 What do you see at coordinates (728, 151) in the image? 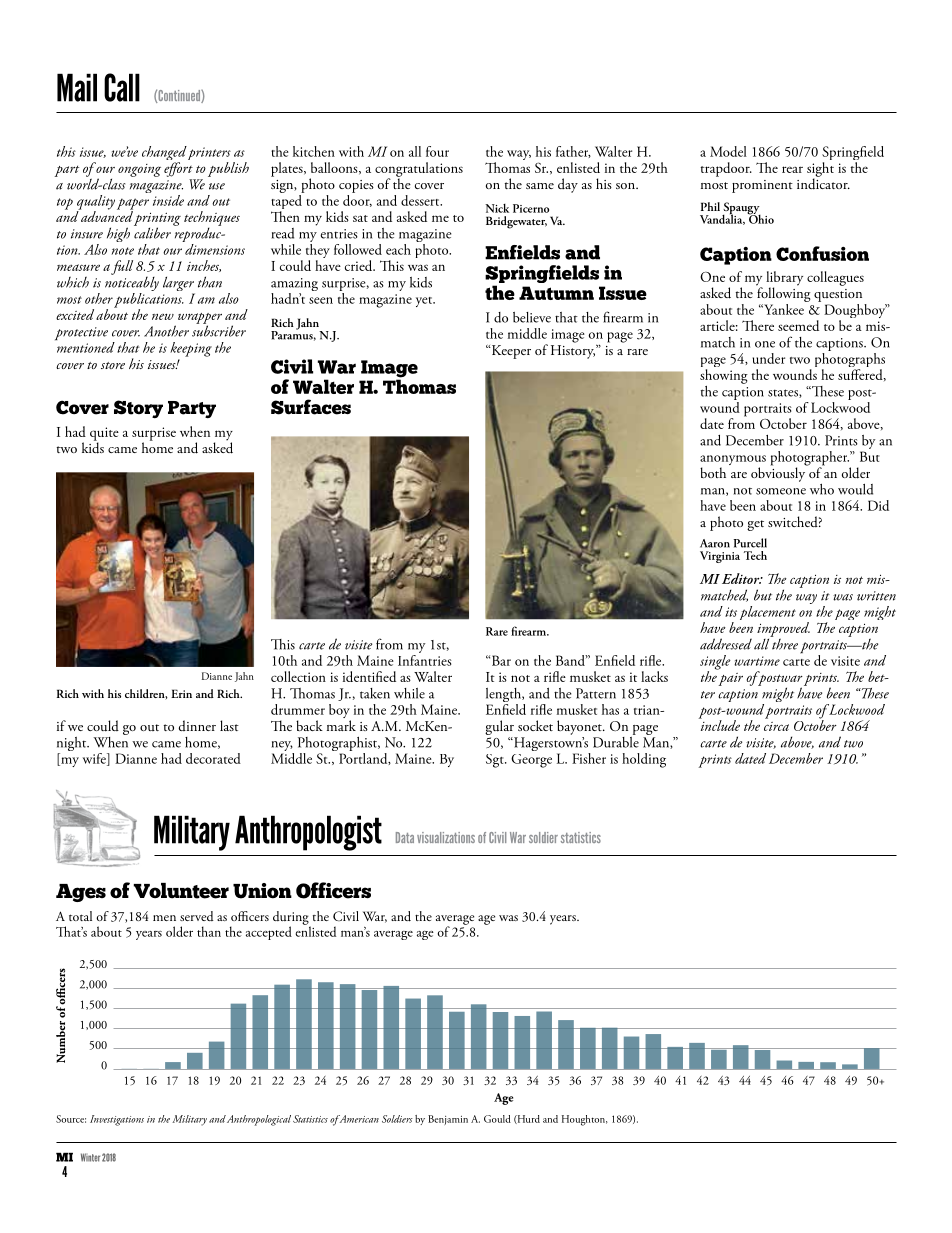
I see `Model` at bounding box center [728, 151].
